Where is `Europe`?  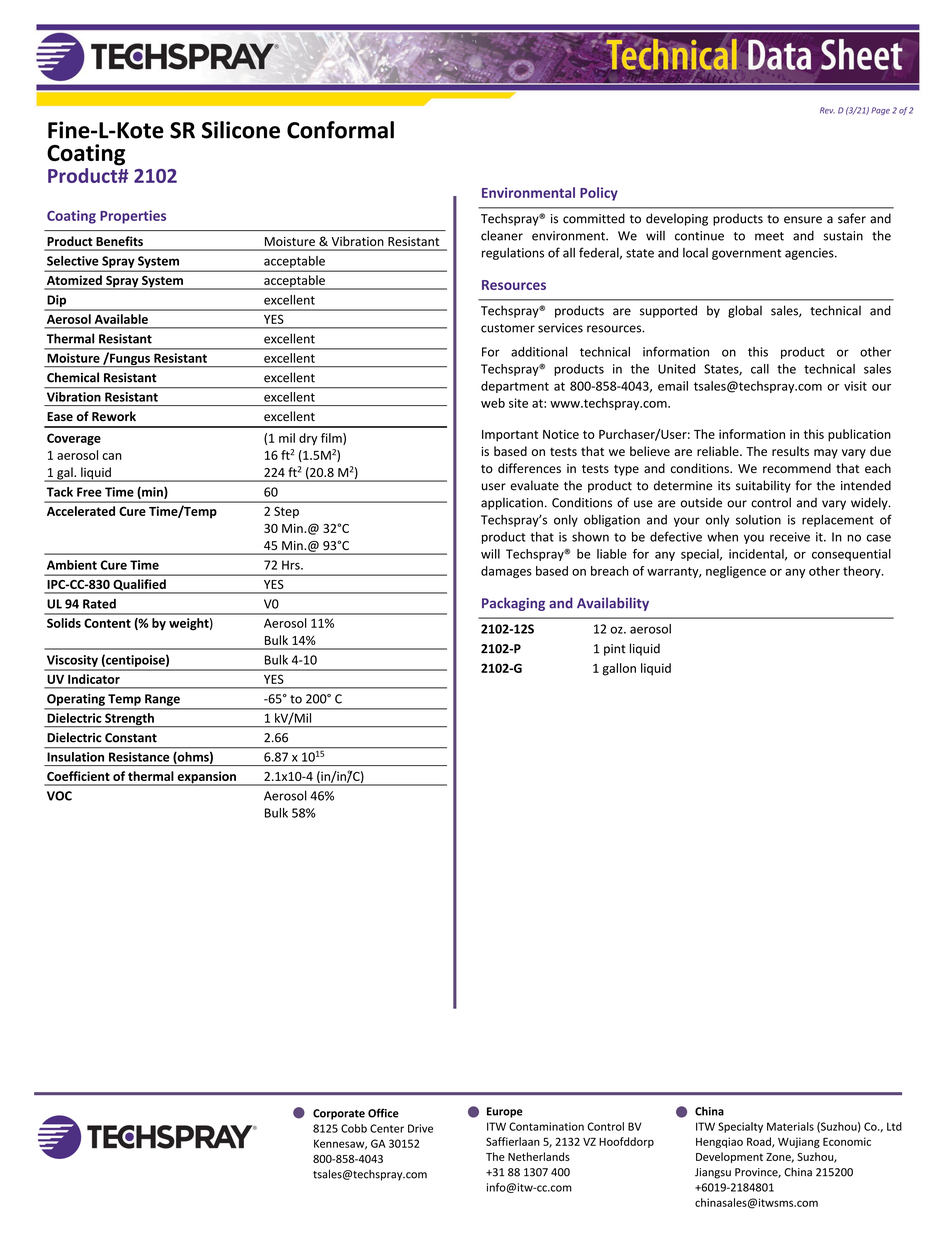 Europe is located at coordinates (505, 1112).
